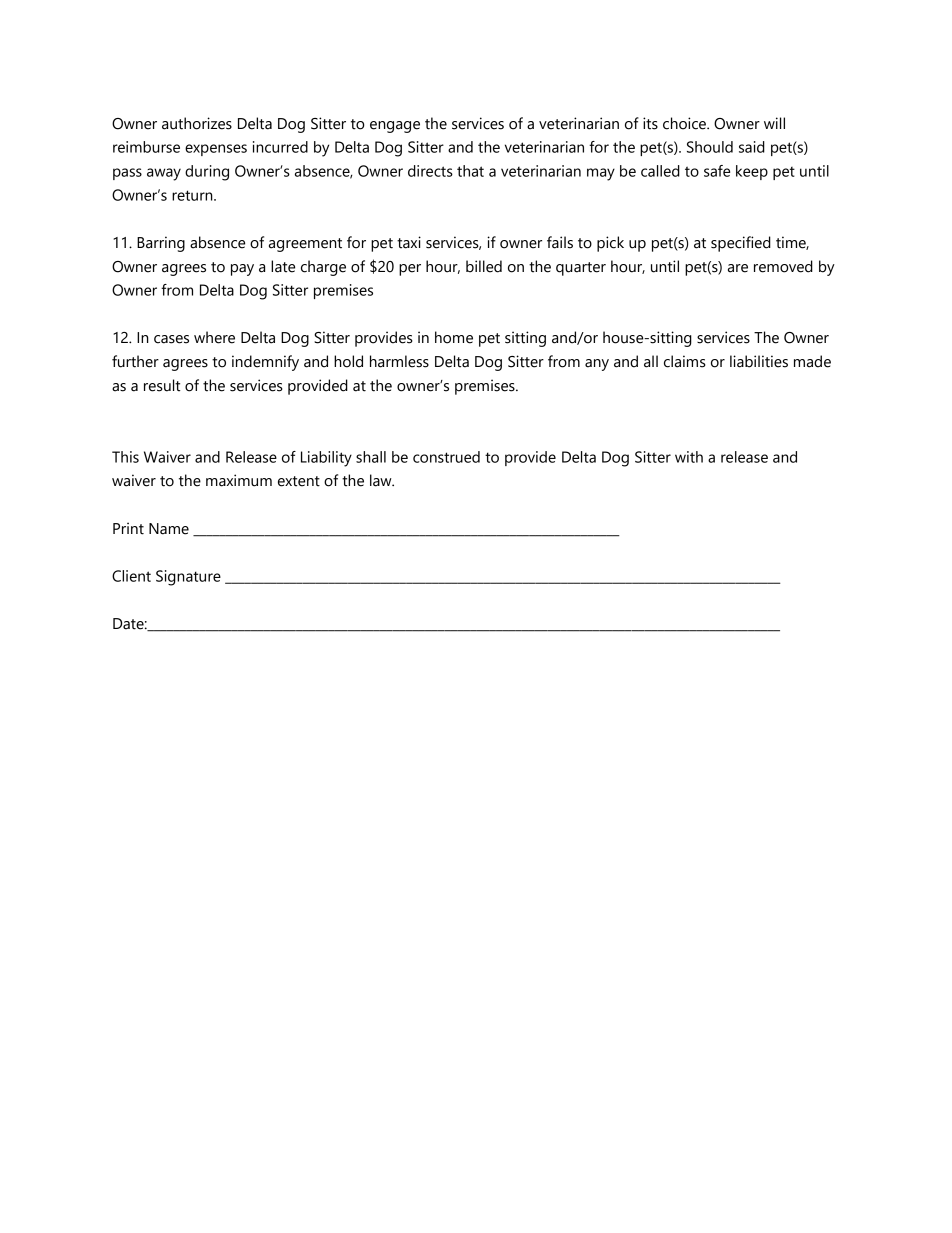 The width and height of the image is (952, 1233). Describe the element at coordinates (454, 337) in the image. I see `home` at that location.
